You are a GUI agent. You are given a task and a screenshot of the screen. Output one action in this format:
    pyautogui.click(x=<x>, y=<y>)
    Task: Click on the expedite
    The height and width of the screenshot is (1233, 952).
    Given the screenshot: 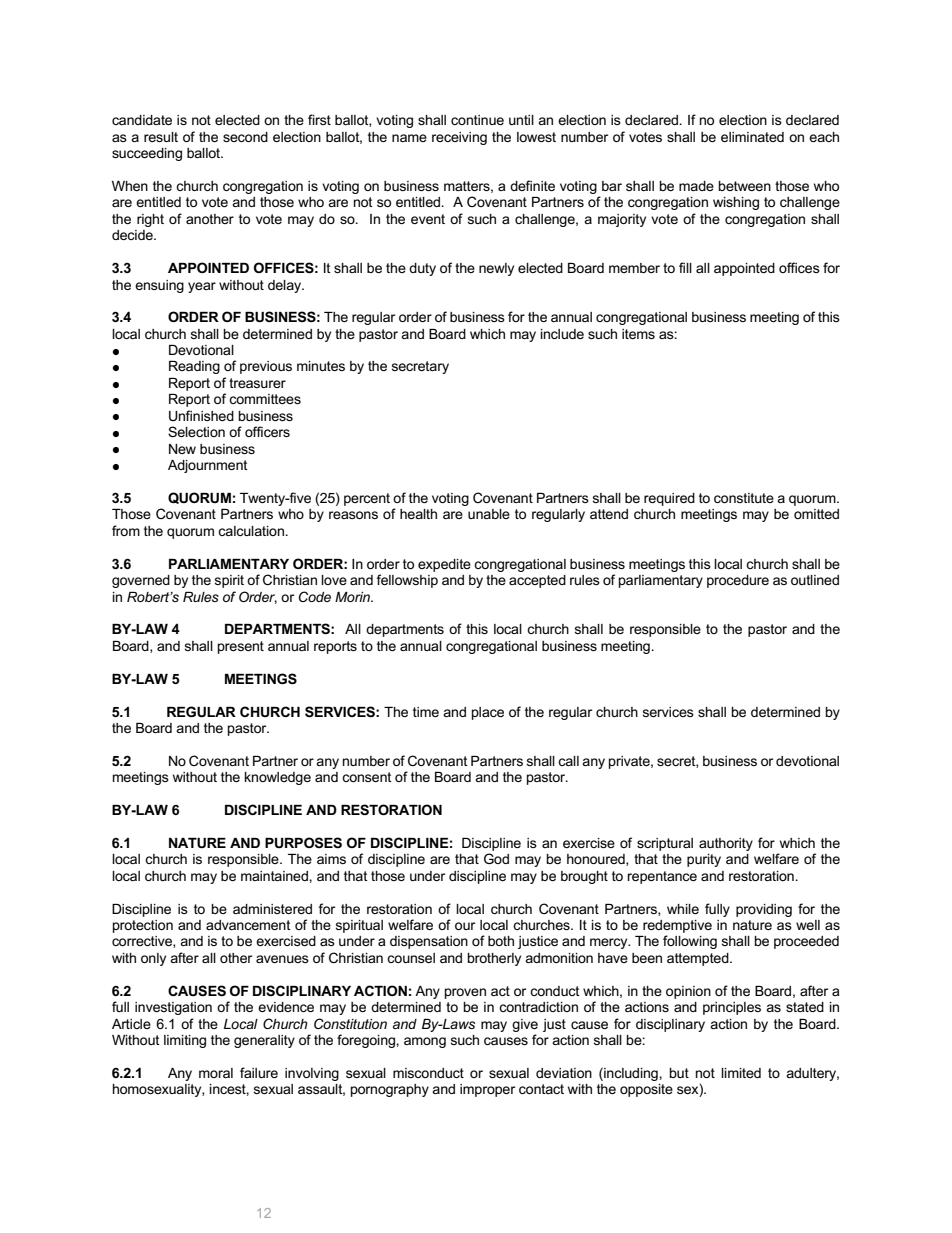 What is the action you would take?
    pyautogui.click(x=444, y=565)
